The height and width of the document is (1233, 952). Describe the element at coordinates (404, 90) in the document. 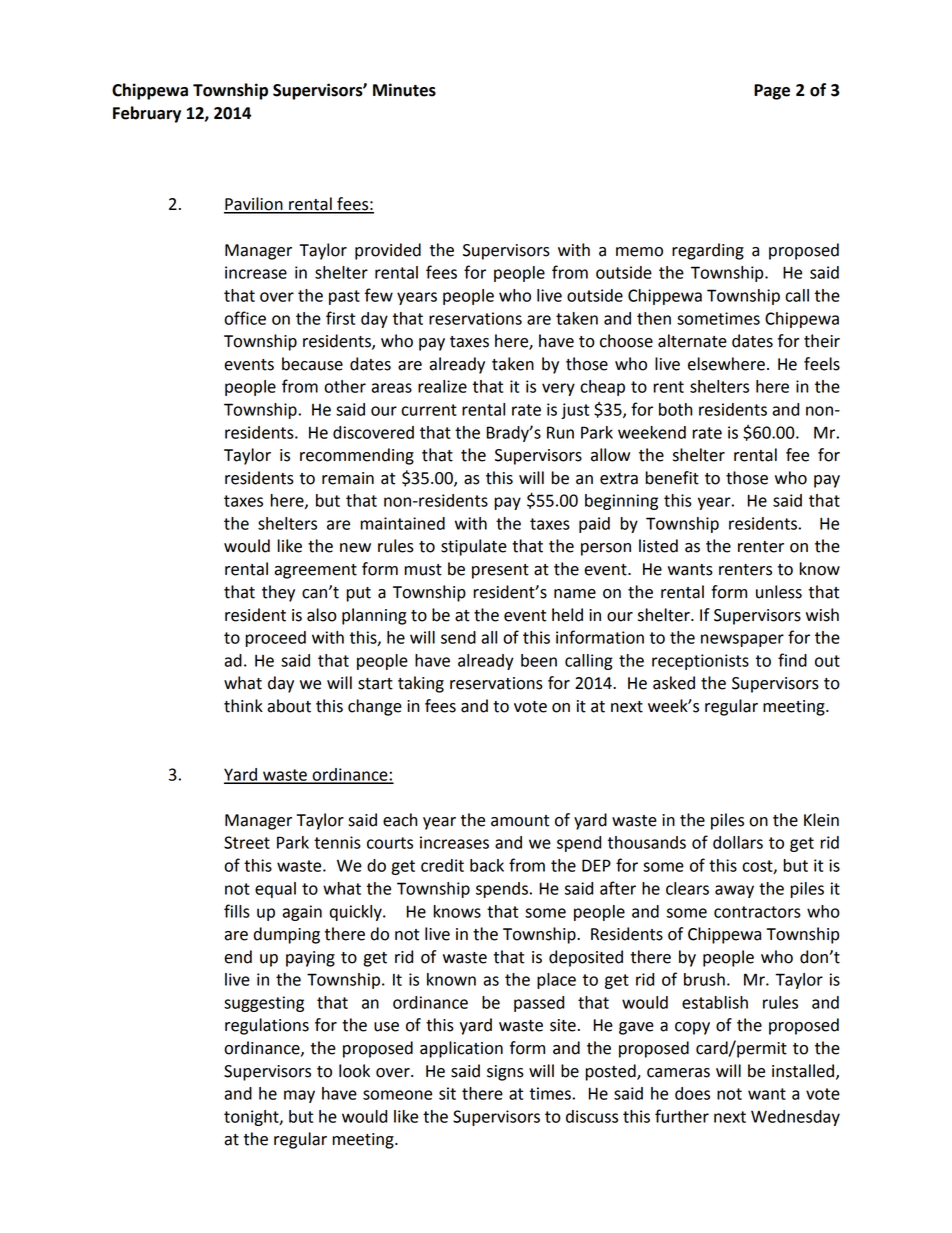

I see `Minutes` at that location.
